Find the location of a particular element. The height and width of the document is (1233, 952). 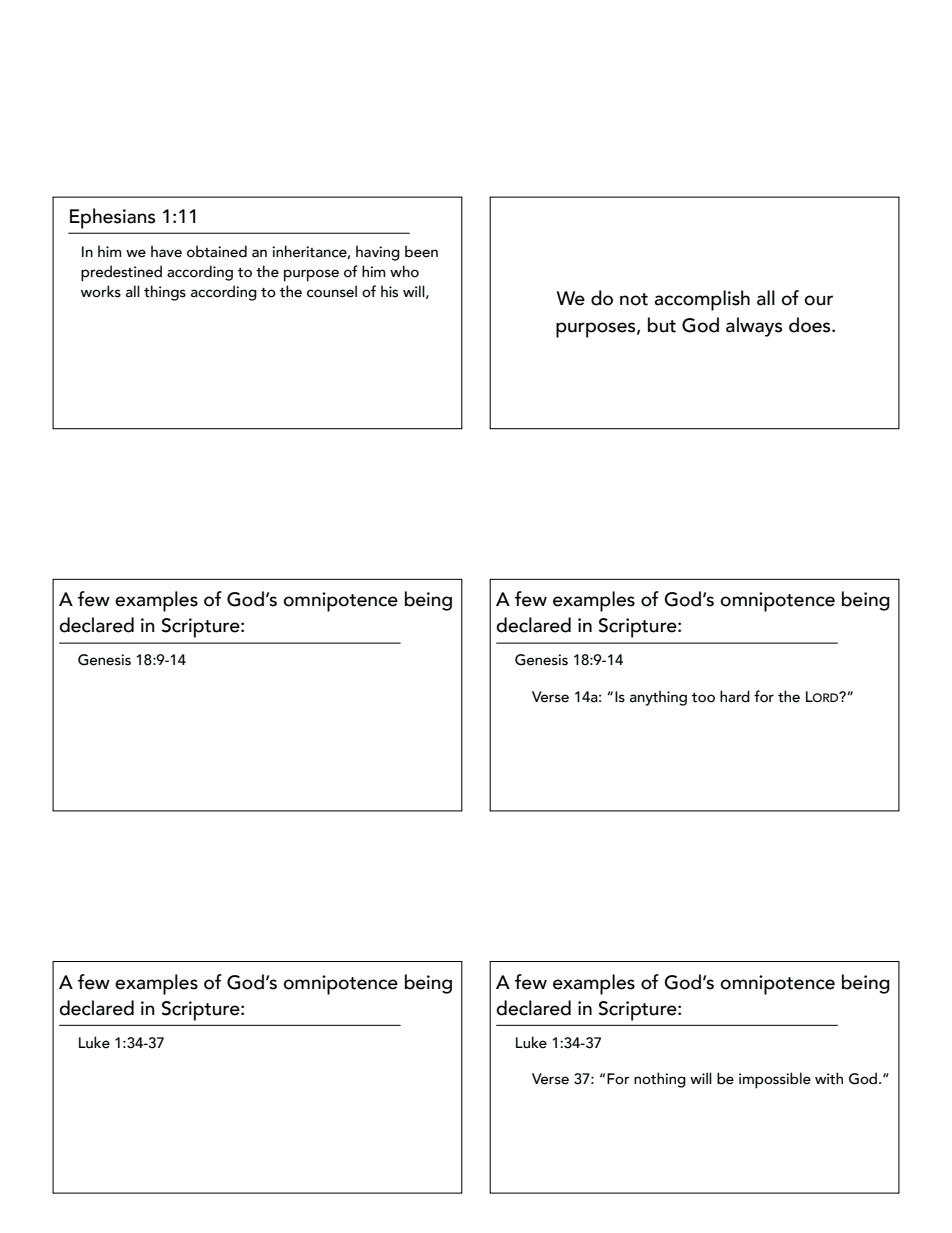

anything is located at coordinates (658, 698).
